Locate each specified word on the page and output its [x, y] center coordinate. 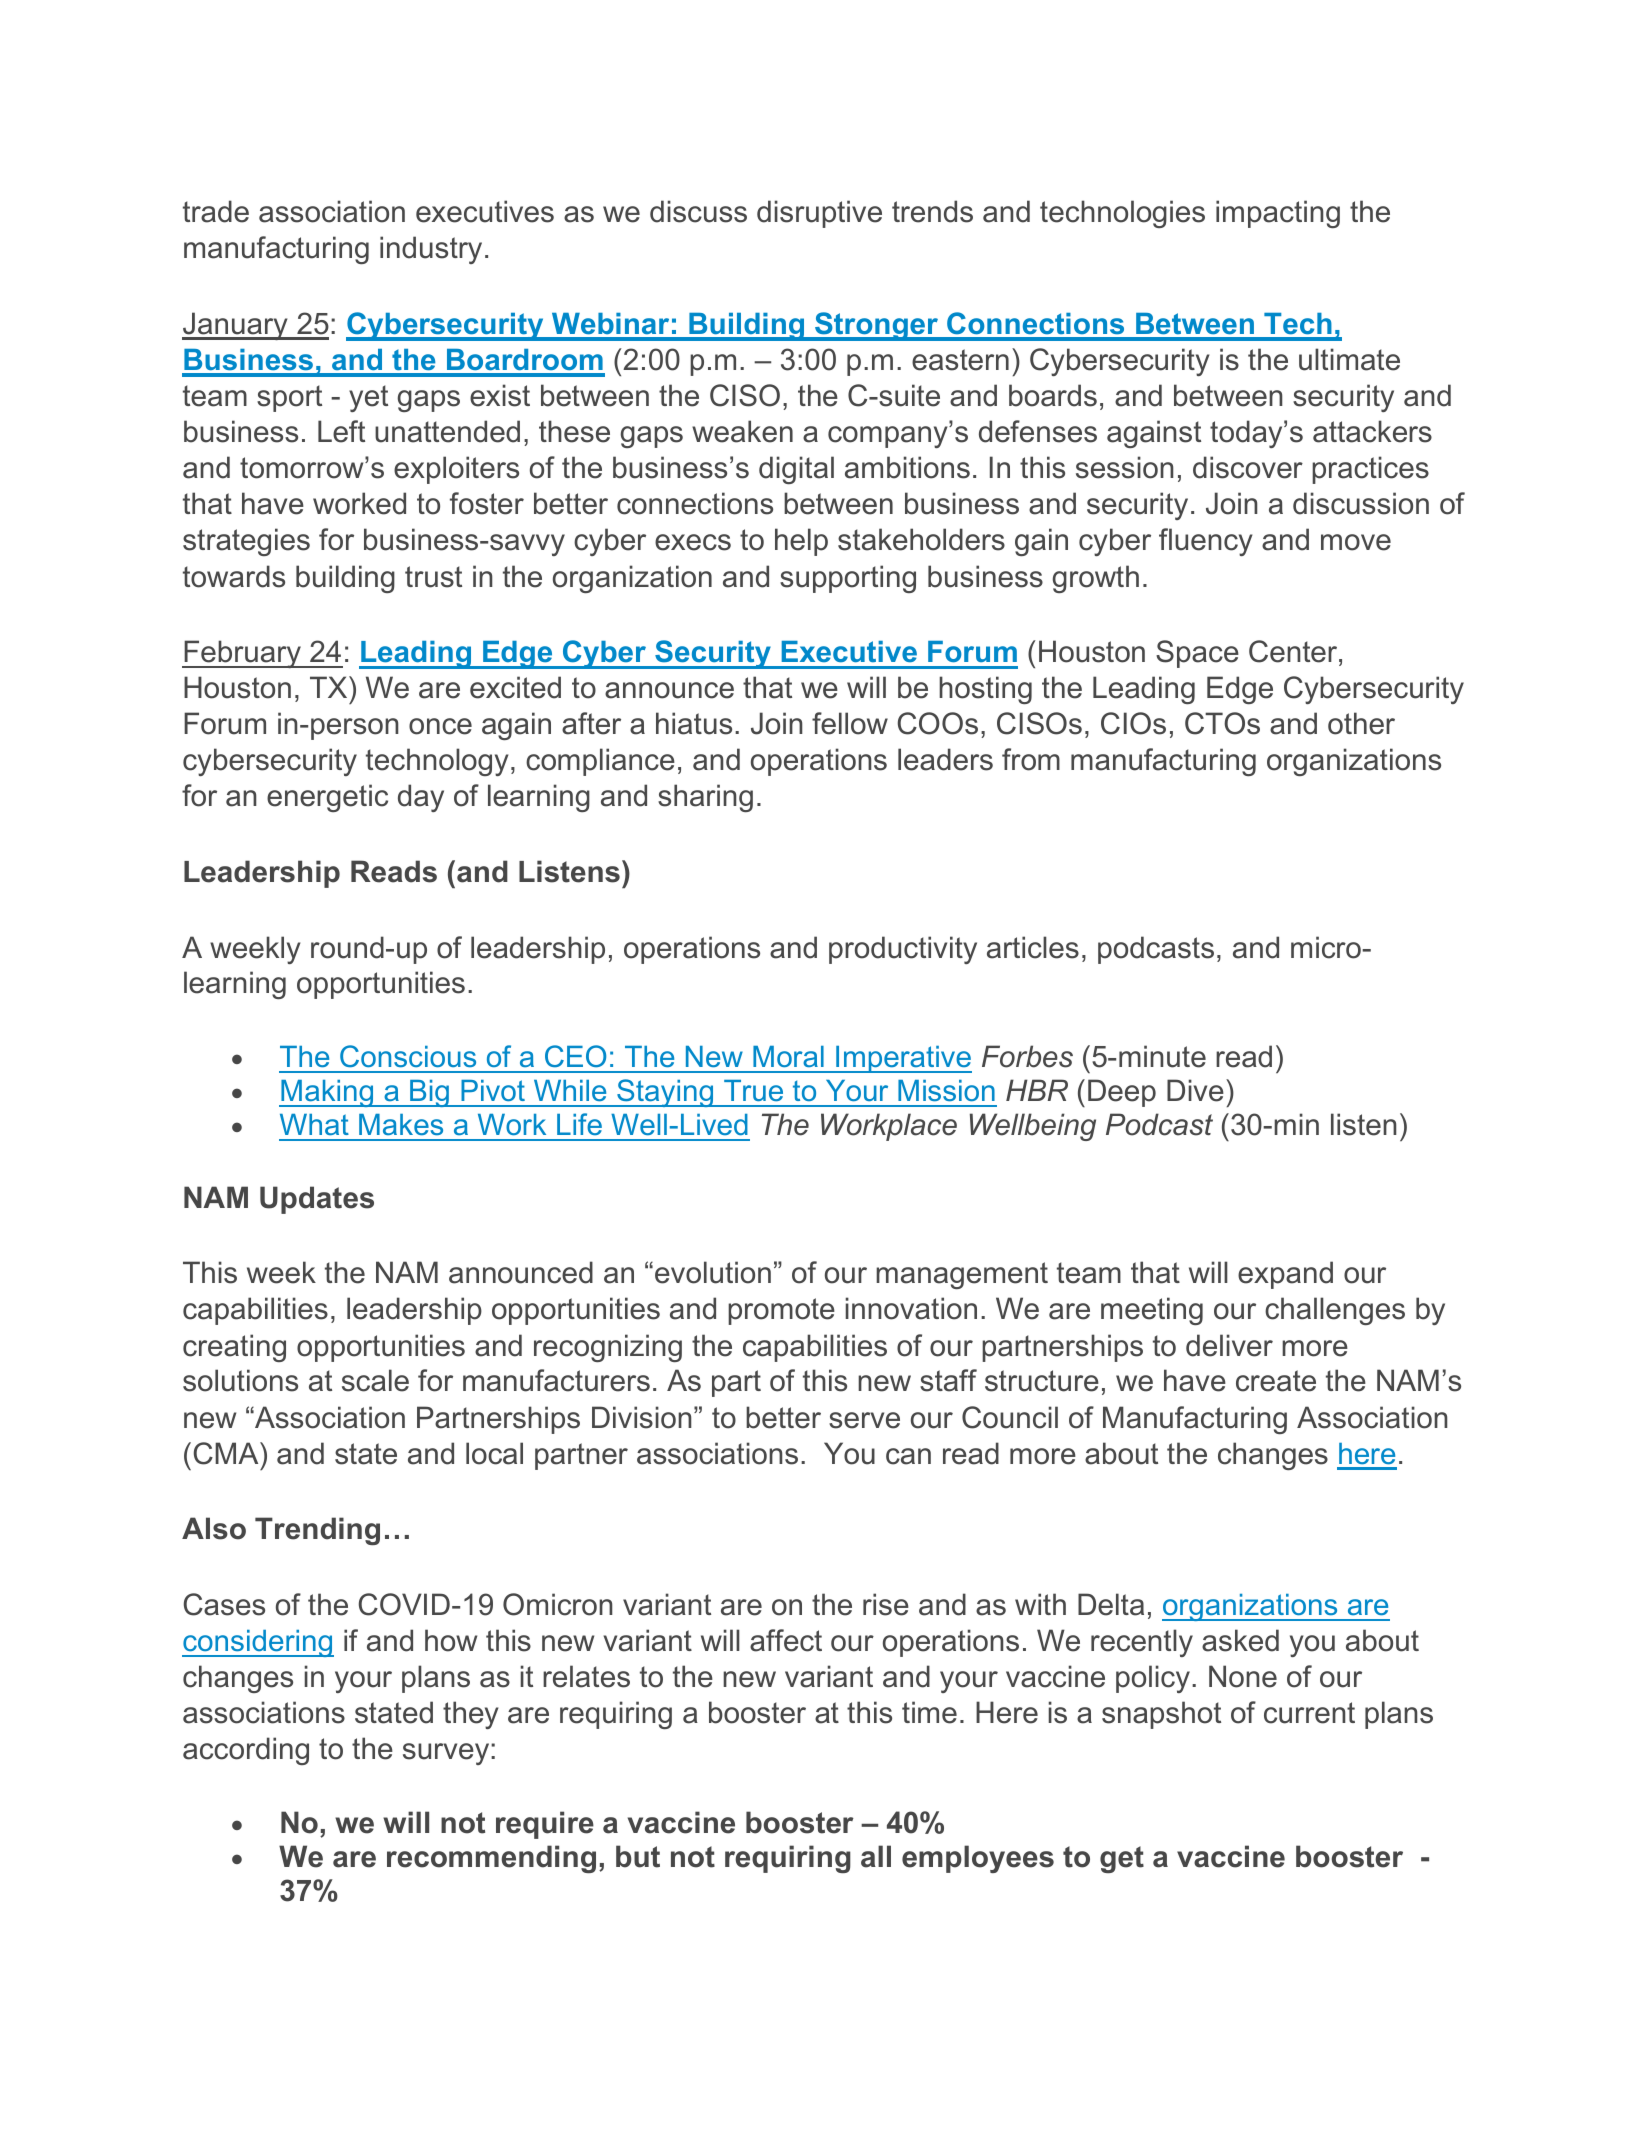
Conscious [408, 1056]
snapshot [1161, 1715]
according [246, 1751]
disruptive [819, 214]
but [638, 1856]
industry [431, 250]
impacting [1278, 214]
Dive [1195, 1090]
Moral [788, 1056]
